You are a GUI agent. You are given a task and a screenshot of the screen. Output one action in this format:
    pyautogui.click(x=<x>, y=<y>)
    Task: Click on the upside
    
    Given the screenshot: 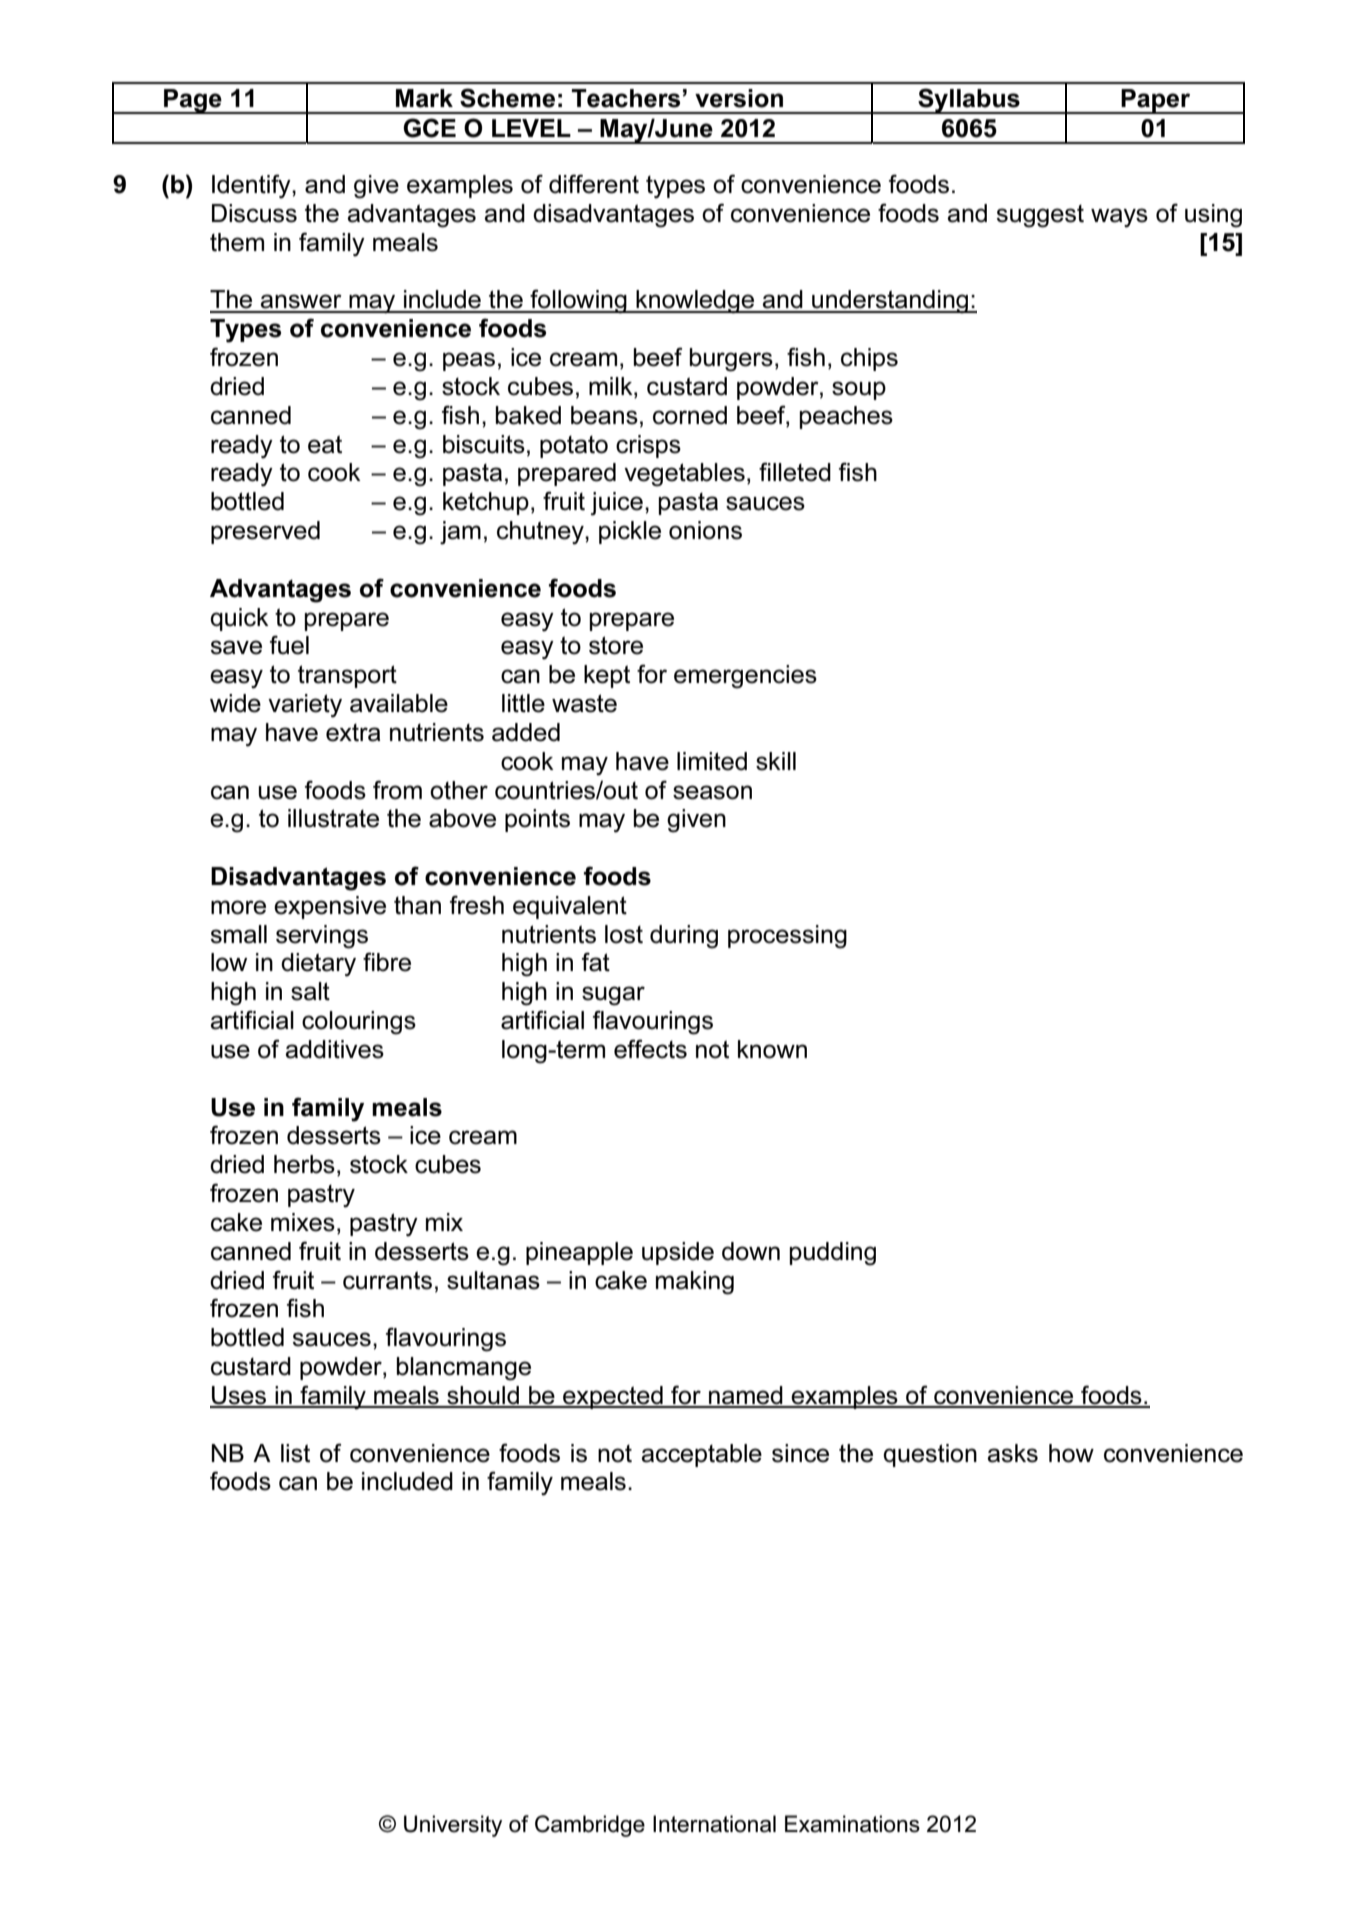 What is the action you would take?
    pyautogui.click(x=678, y=1253)
